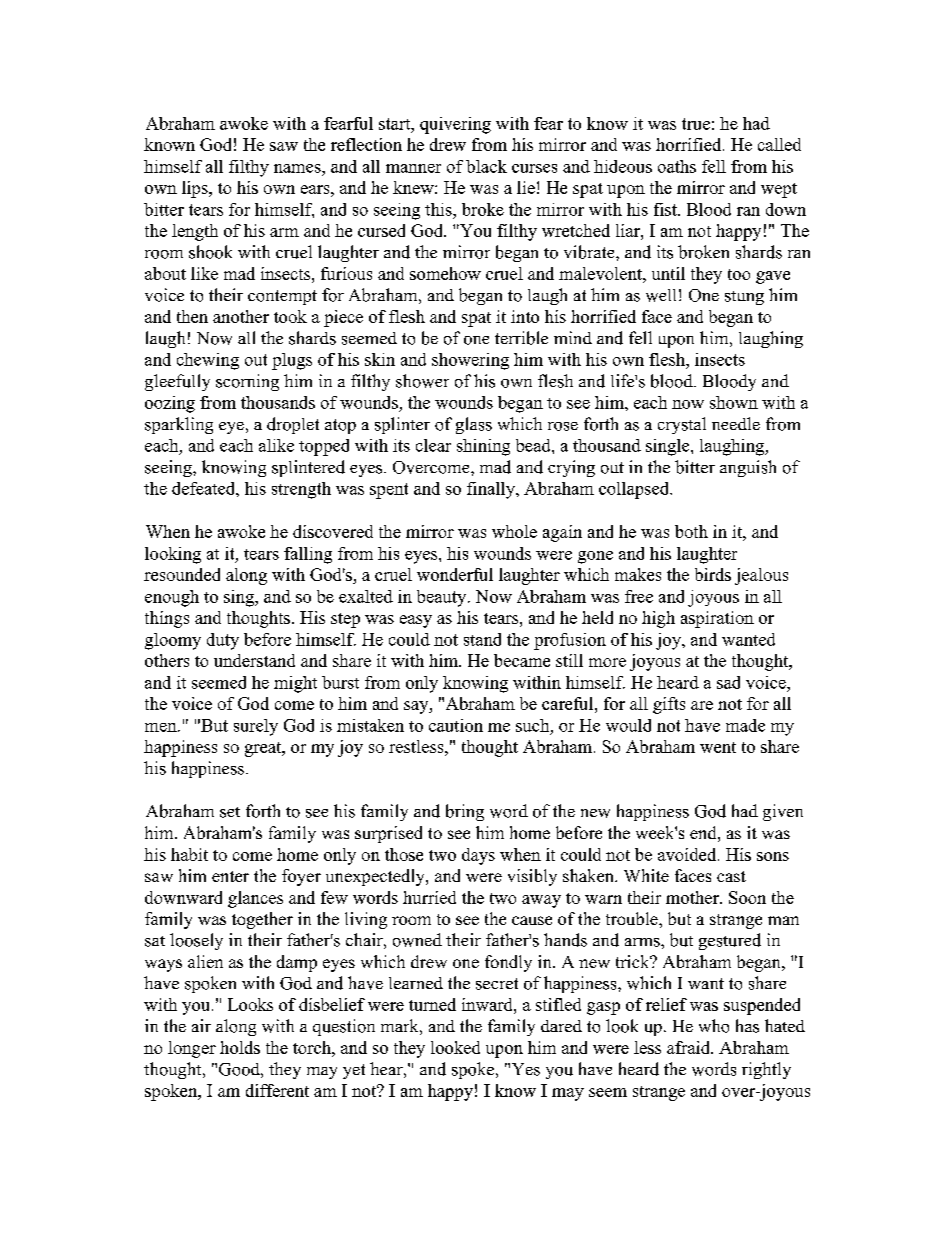 The image size is (952, 1233). Describe the element at coordinates (474, 425) in the screenshot. I see `glass` at that location.
